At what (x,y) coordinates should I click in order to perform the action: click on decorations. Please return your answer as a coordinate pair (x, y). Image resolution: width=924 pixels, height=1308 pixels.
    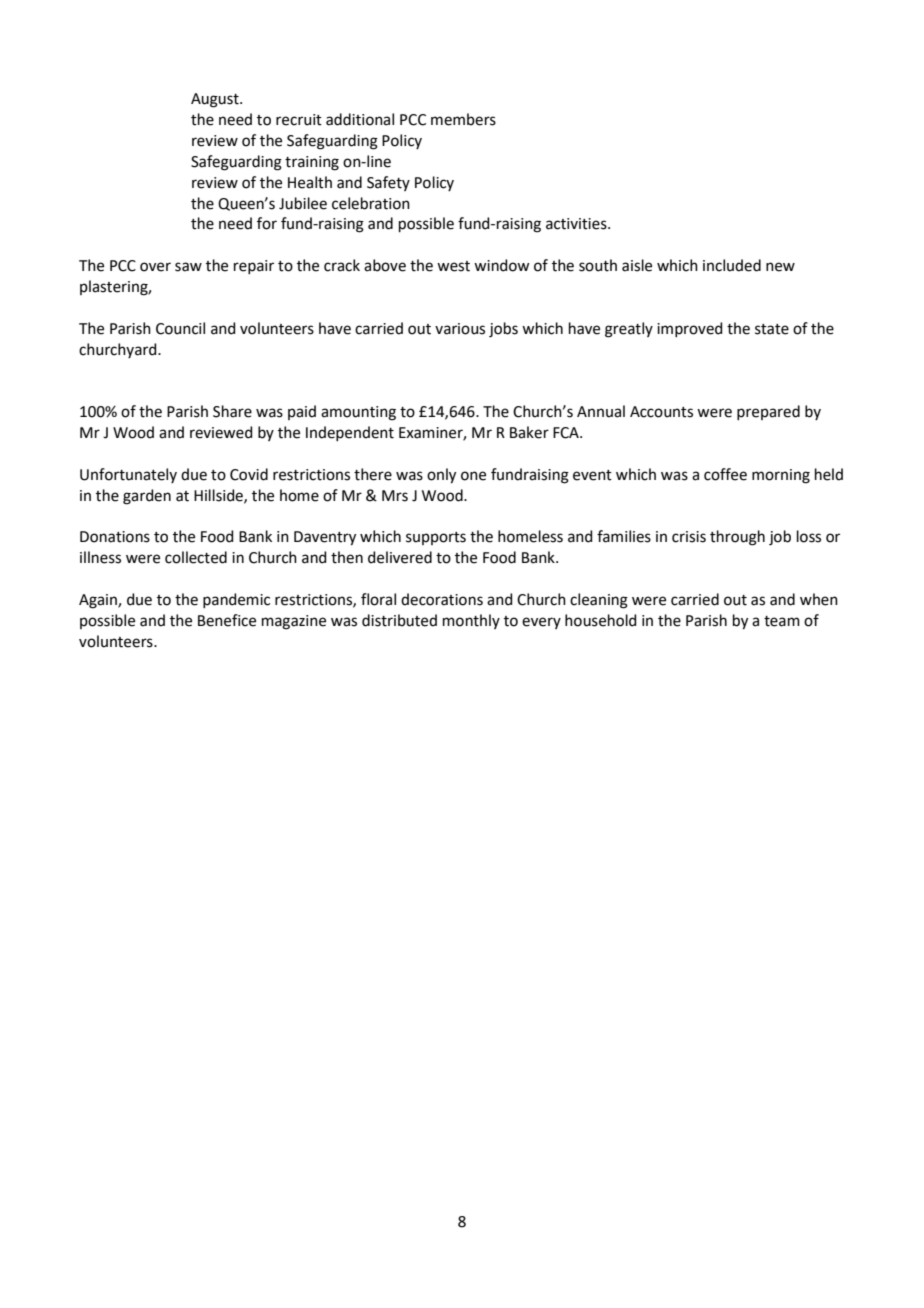
    Looking at the image, I should click on (442, 599).
